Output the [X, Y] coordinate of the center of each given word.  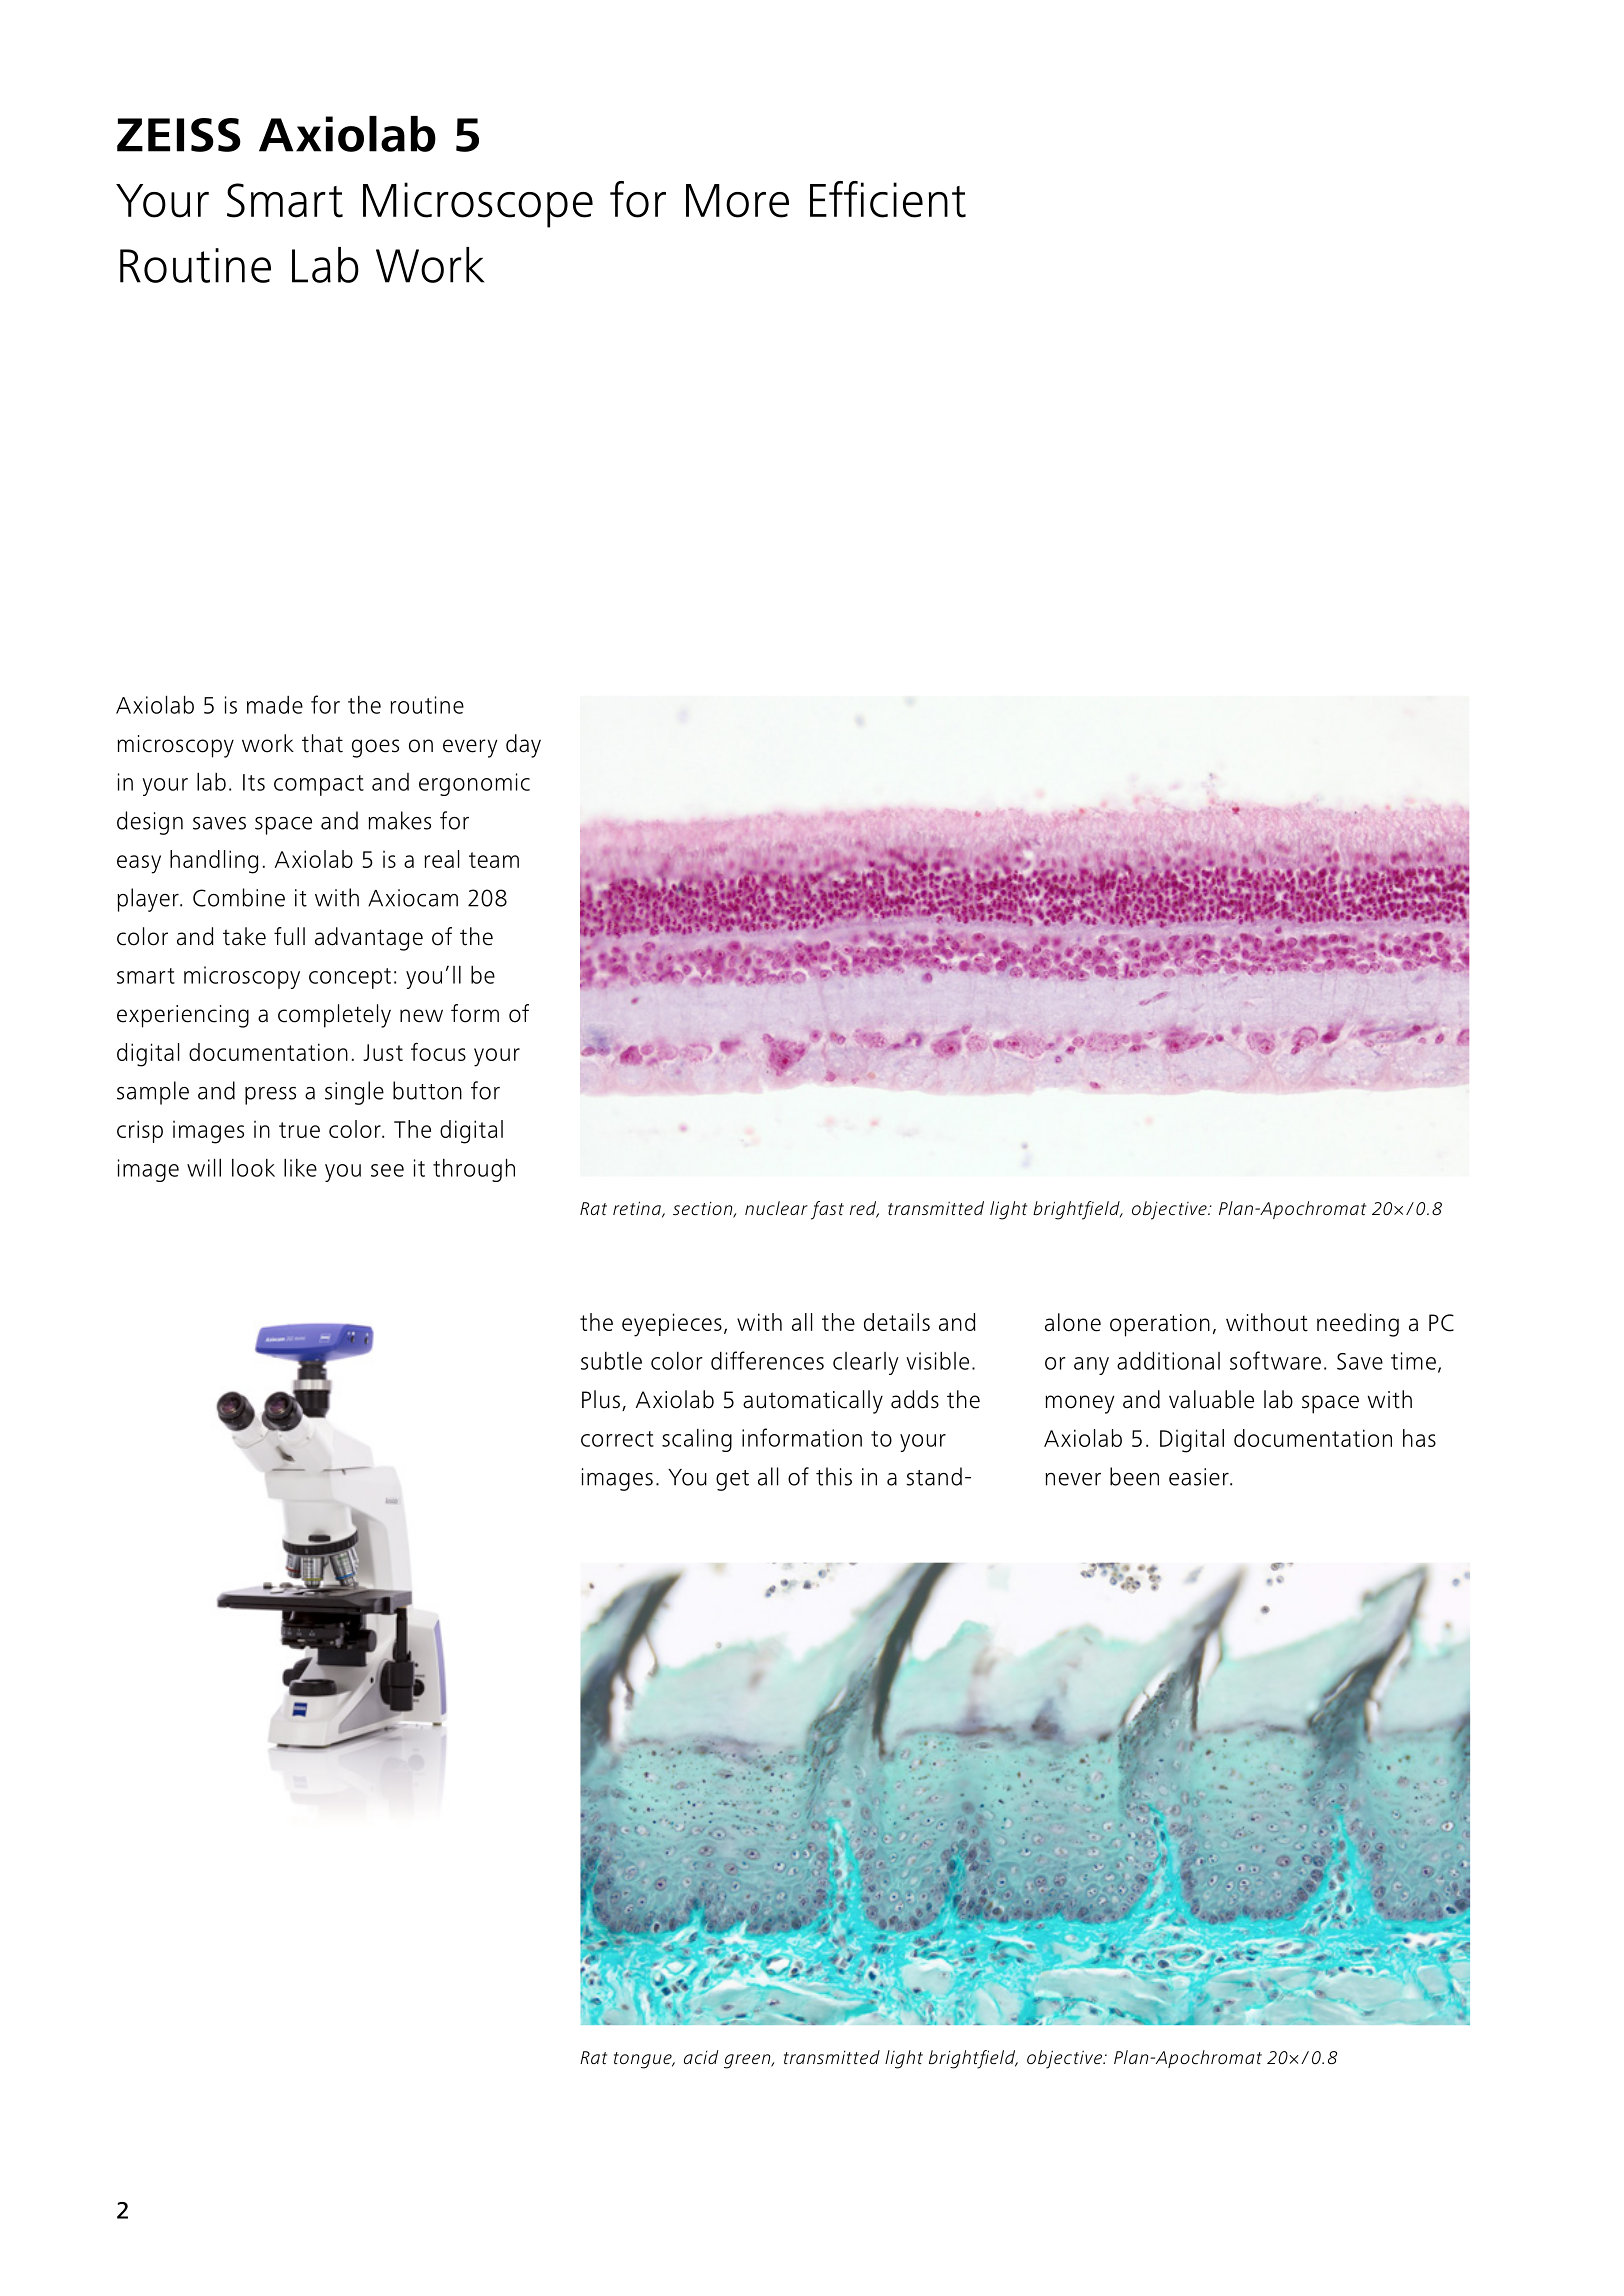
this [834, 1476]
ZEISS [179, 135]
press [270, 1096]
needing [1358, 1325]
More [737, 201]
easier [1200, 1477]
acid [701, 2057]
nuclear [776, 1208]
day [523, 746]
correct [617, 1439]
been [1134, 1476]
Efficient [888, 199]
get [732, 1480]
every [470, 748]
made [275, 705]
